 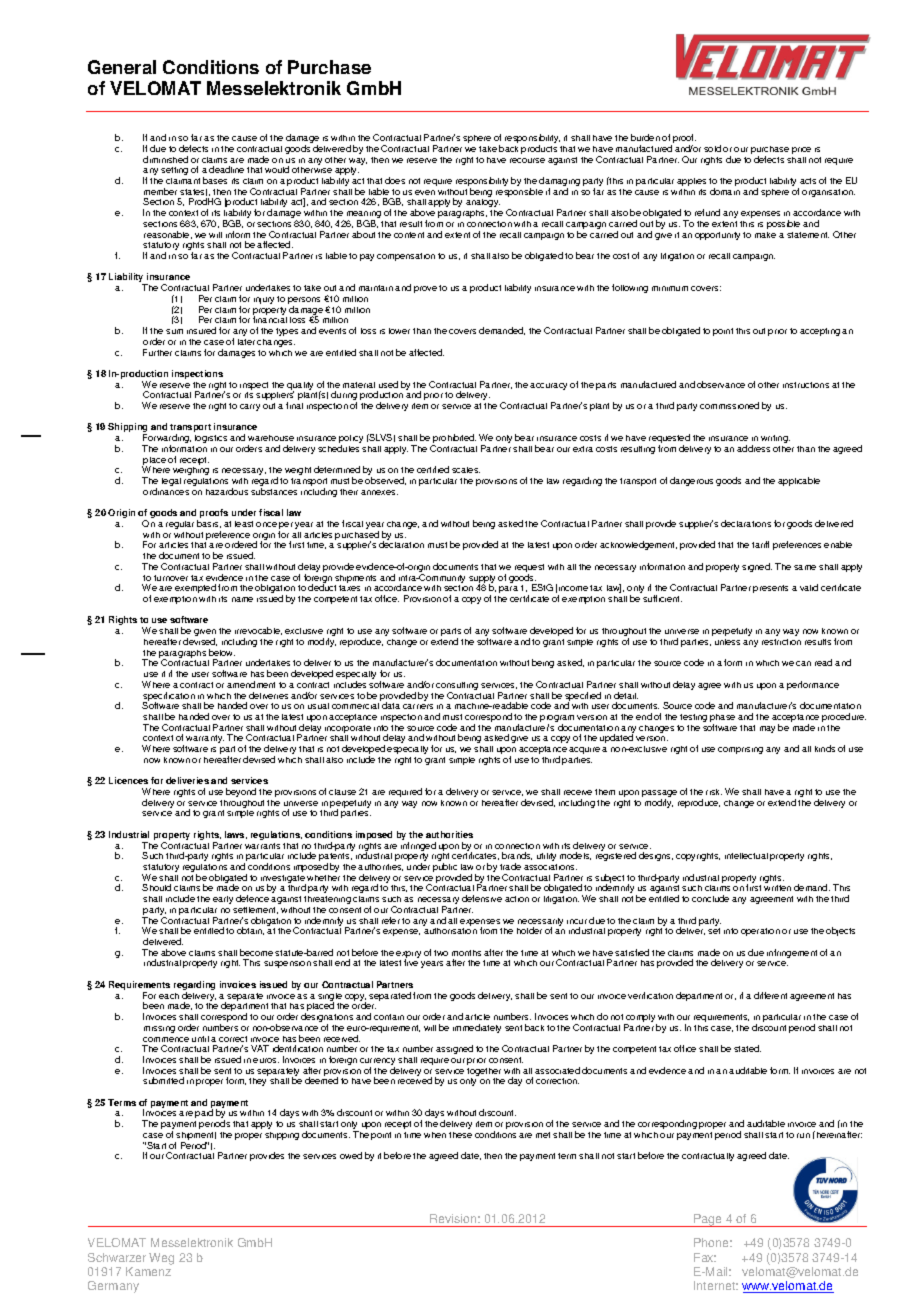 I want to click on below, so click(x=222, y=652).
